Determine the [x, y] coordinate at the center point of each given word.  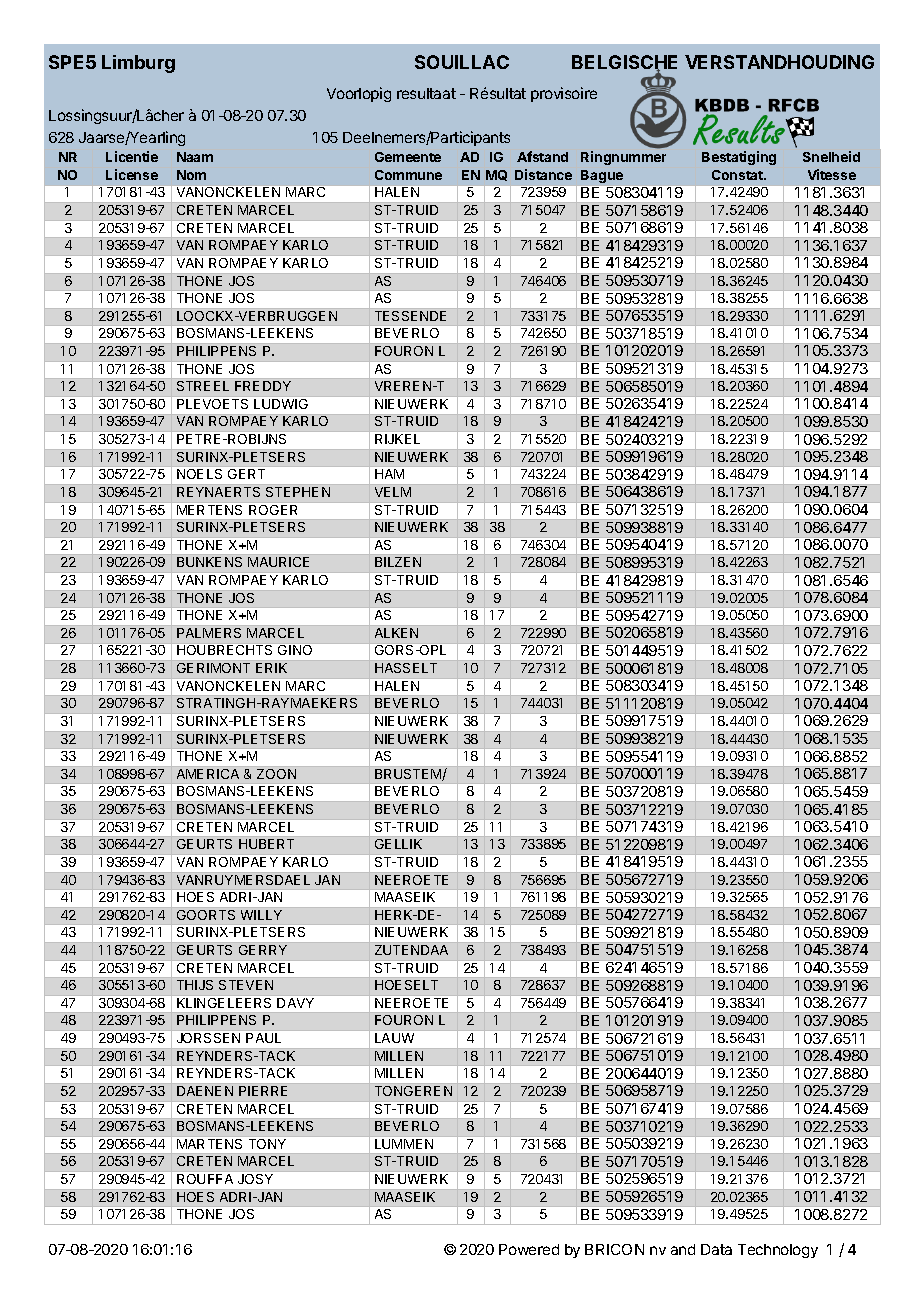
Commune [408, 175]
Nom [191, 175]
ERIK [271, 668]
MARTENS [209, 1144]
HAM [389, 474]
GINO [295, 650]
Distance [543, 174]
